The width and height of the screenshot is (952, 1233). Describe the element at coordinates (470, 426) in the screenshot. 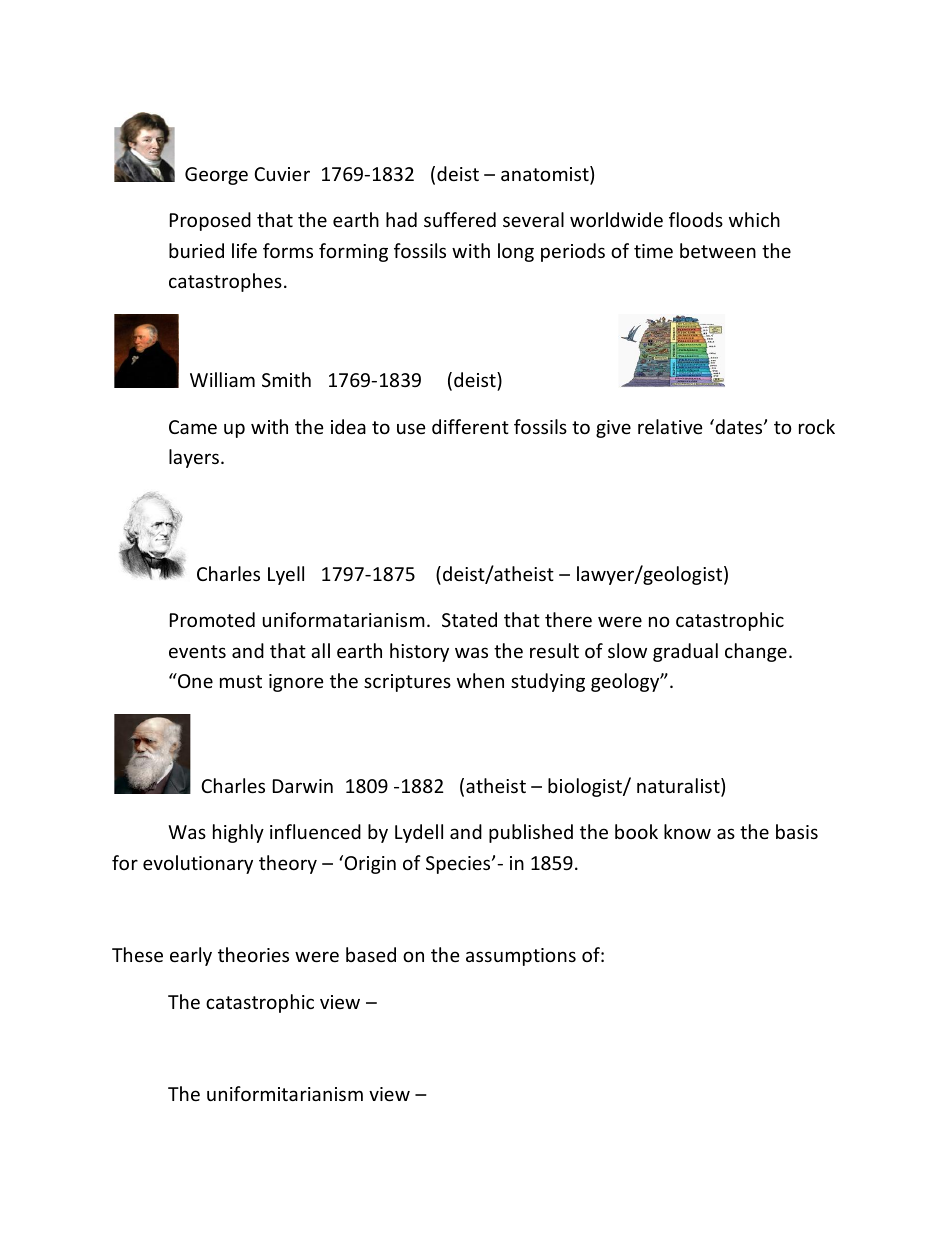

I see `different` at that location.
